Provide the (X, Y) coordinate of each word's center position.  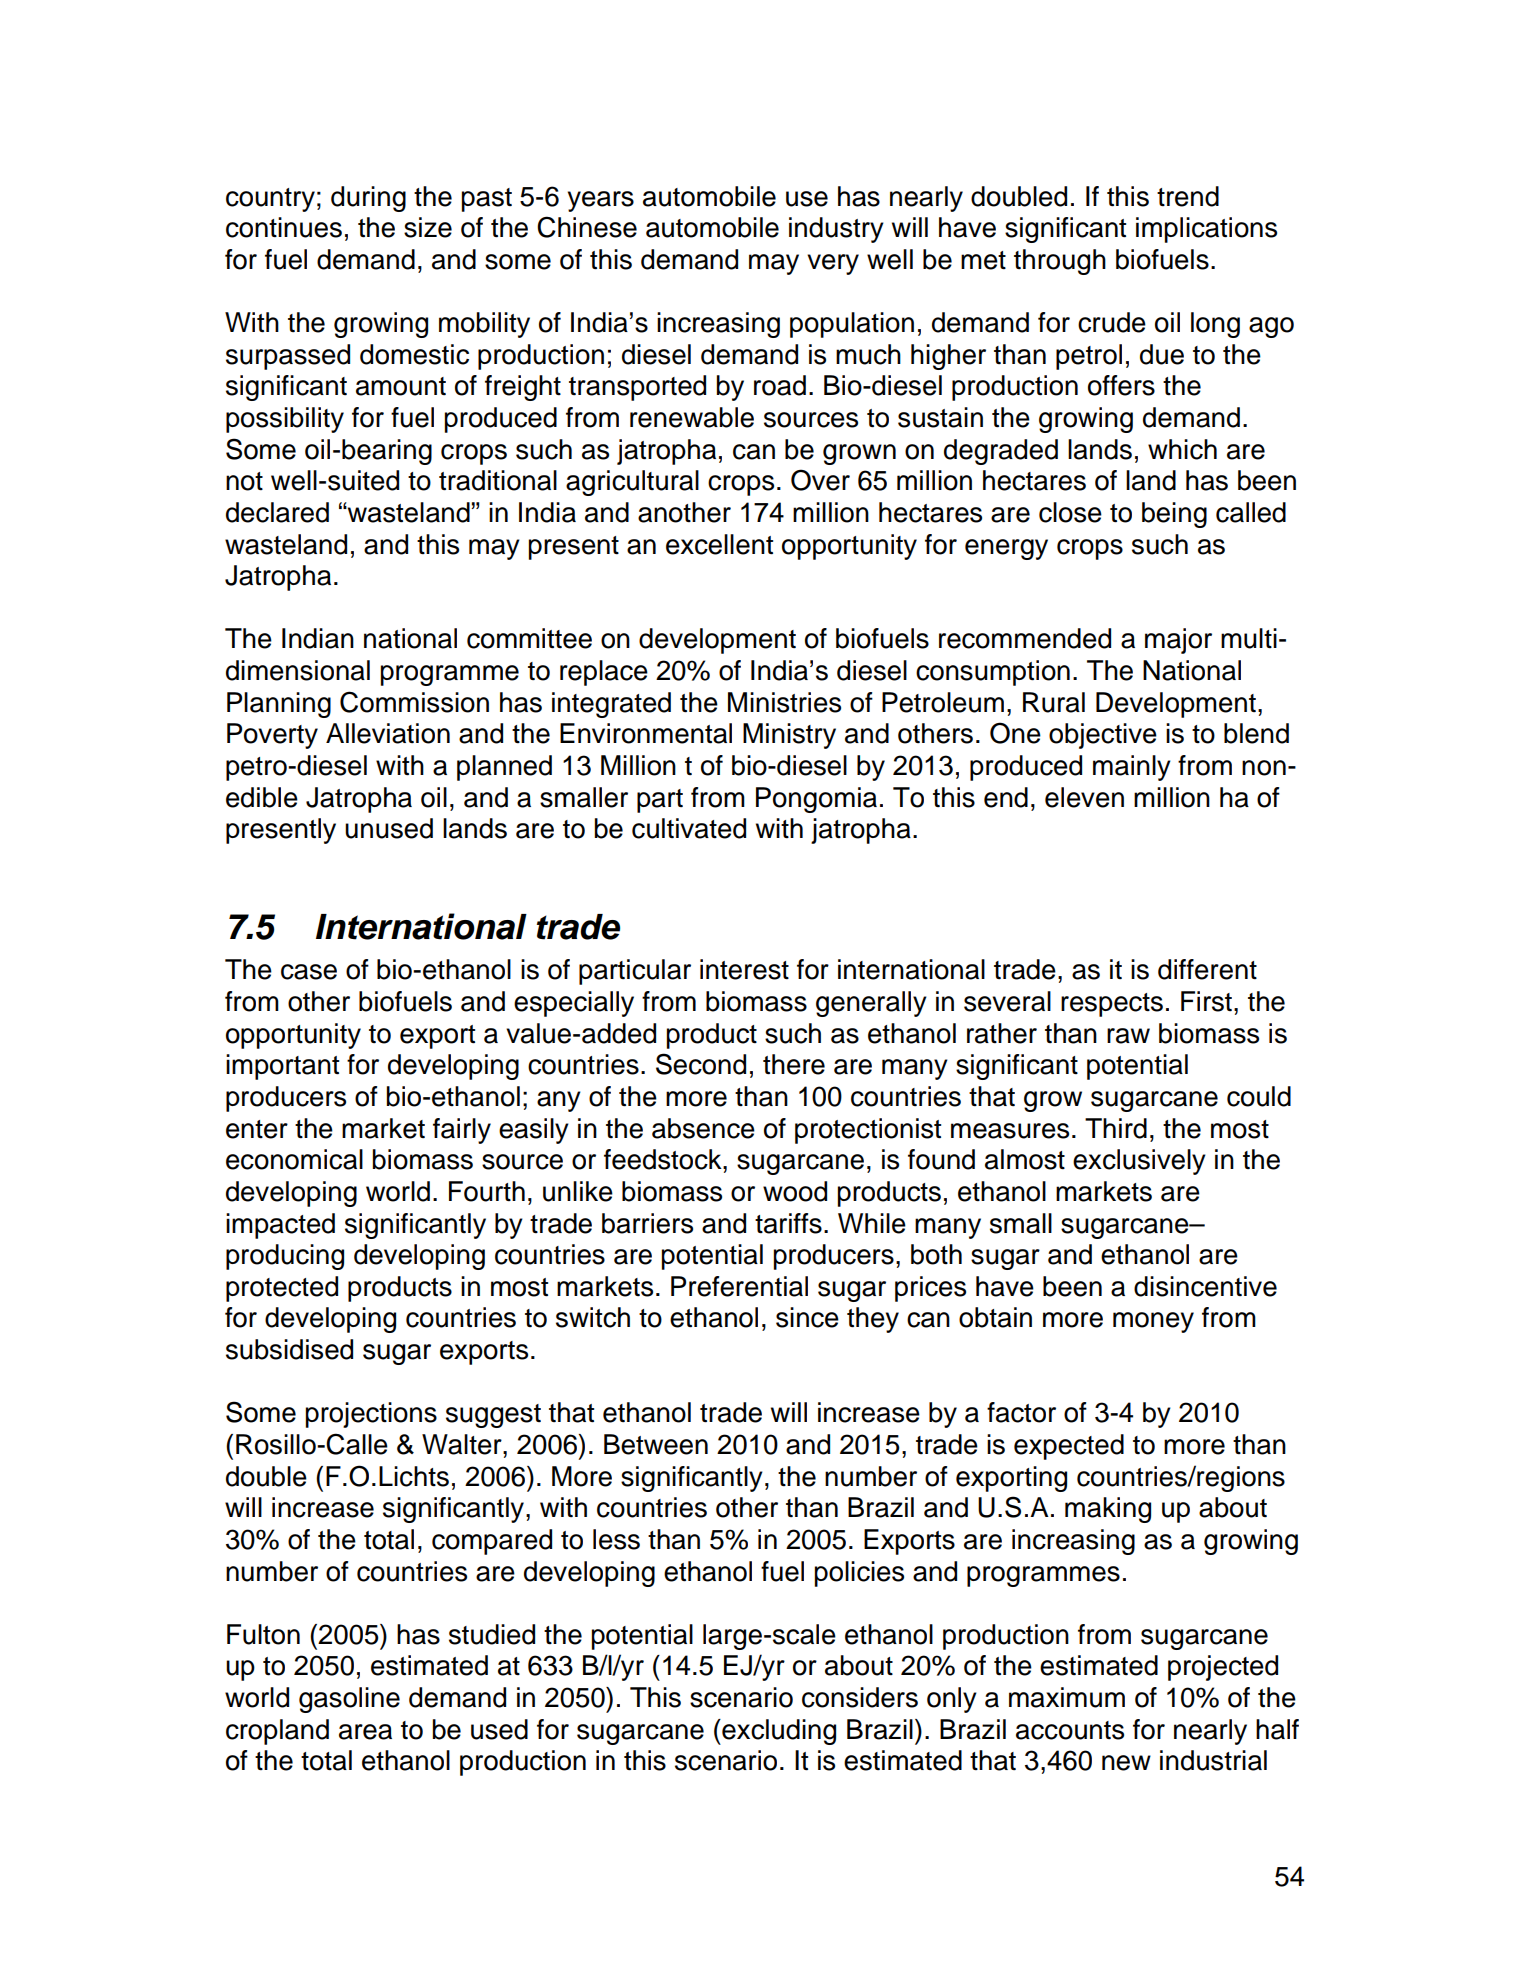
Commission (414, 702)
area (365, 1732)
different (1207, 969)
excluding (778, 1732)
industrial (1213, 1760)
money (1153, 1322)
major (1178, 641)
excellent (719, 544)
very (833, 264)
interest (744, 969)
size (428, 227)
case (309, 972)
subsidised (289, 1349)
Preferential (739, 1286)
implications (1206, 230)
